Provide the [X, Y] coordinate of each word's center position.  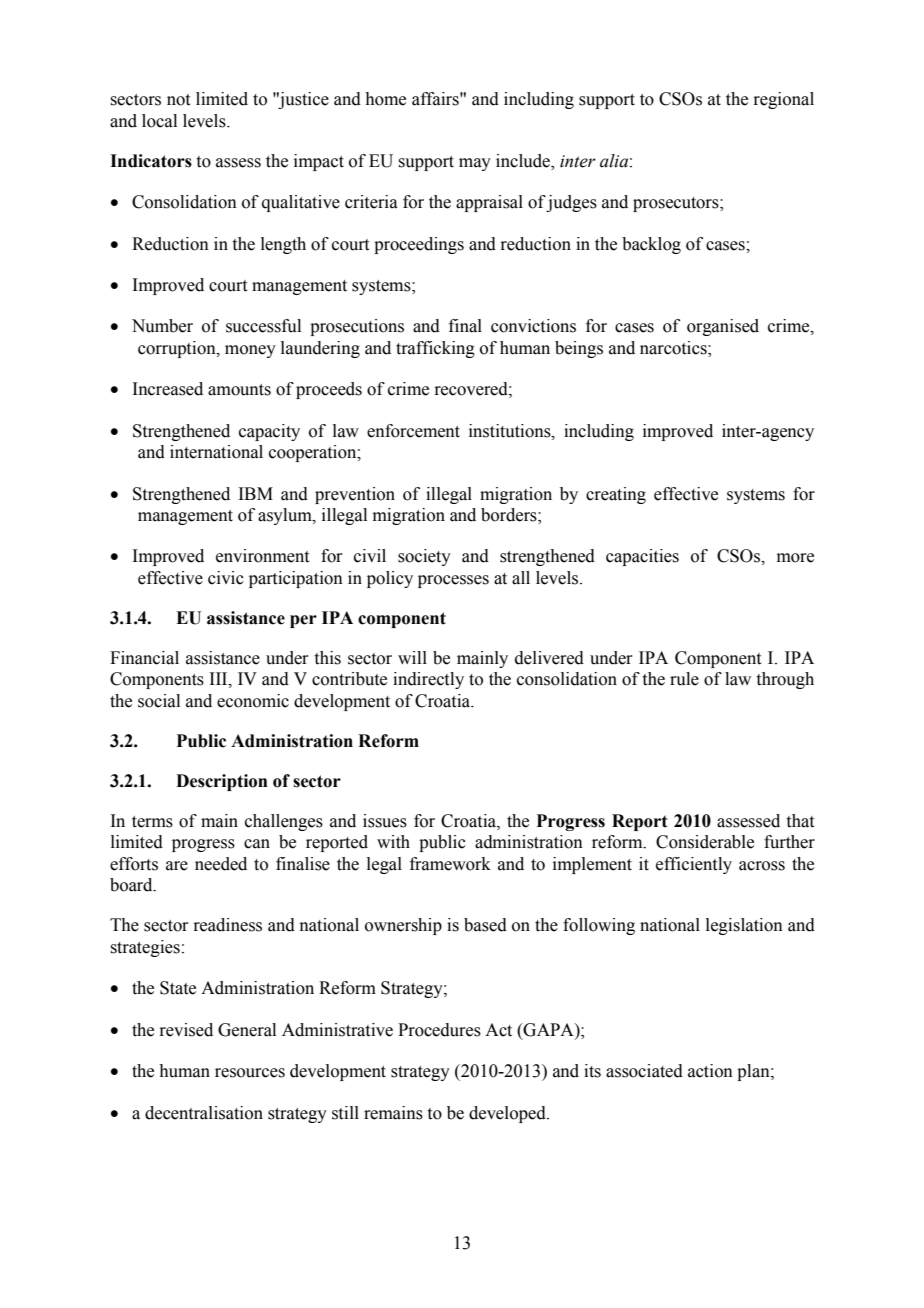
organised [723, 327]
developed [508, 1114]
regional [783, 100]
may [475, 164]
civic [226, 578]
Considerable [705, 842]
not [178, 100]
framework [450, 864]
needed [221, 864]
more [795, 558]
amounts [239, 390]
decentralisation [204, 1113]
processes [453, 581]
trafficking [435, 349]
